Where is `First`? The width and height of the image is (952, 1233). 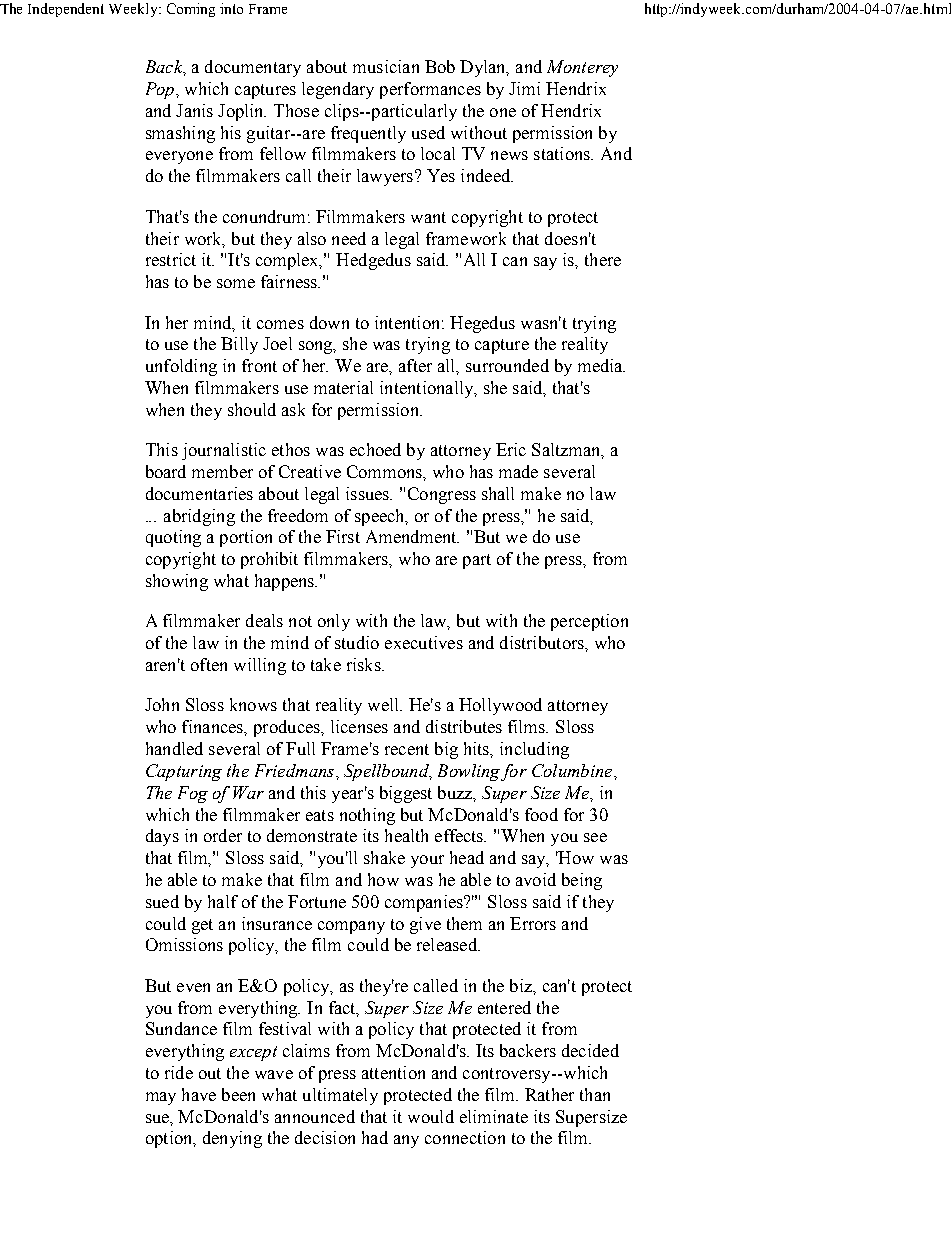 First is located at coordinates (343, 536).
